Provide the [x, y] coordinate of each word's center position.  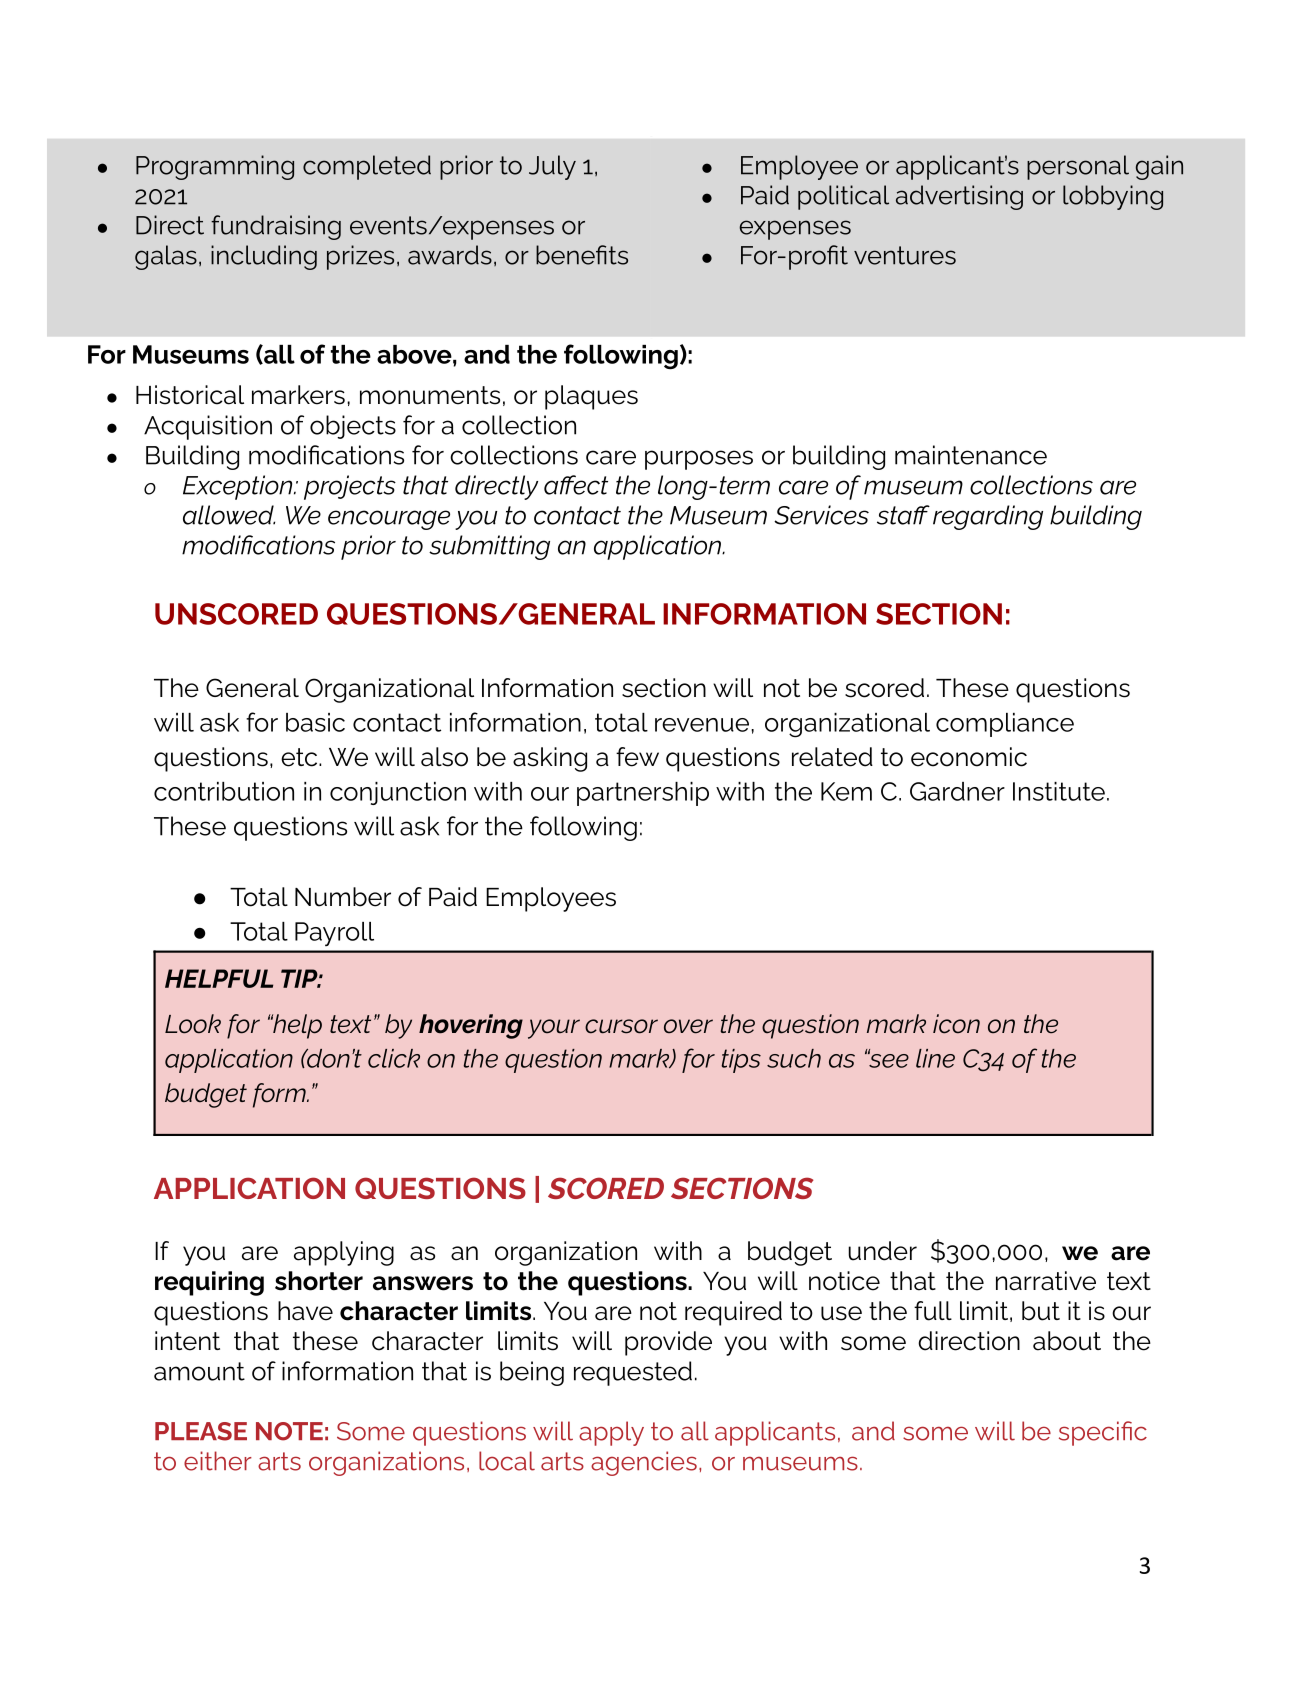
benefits [582, 255]
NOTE [289, 1431]
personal [1078, 167]
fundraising [276, 227]
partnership [643, 794]
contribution [224, 791]
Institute [1059, 791]
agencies [644, 1463]
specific [1103, 1433]
